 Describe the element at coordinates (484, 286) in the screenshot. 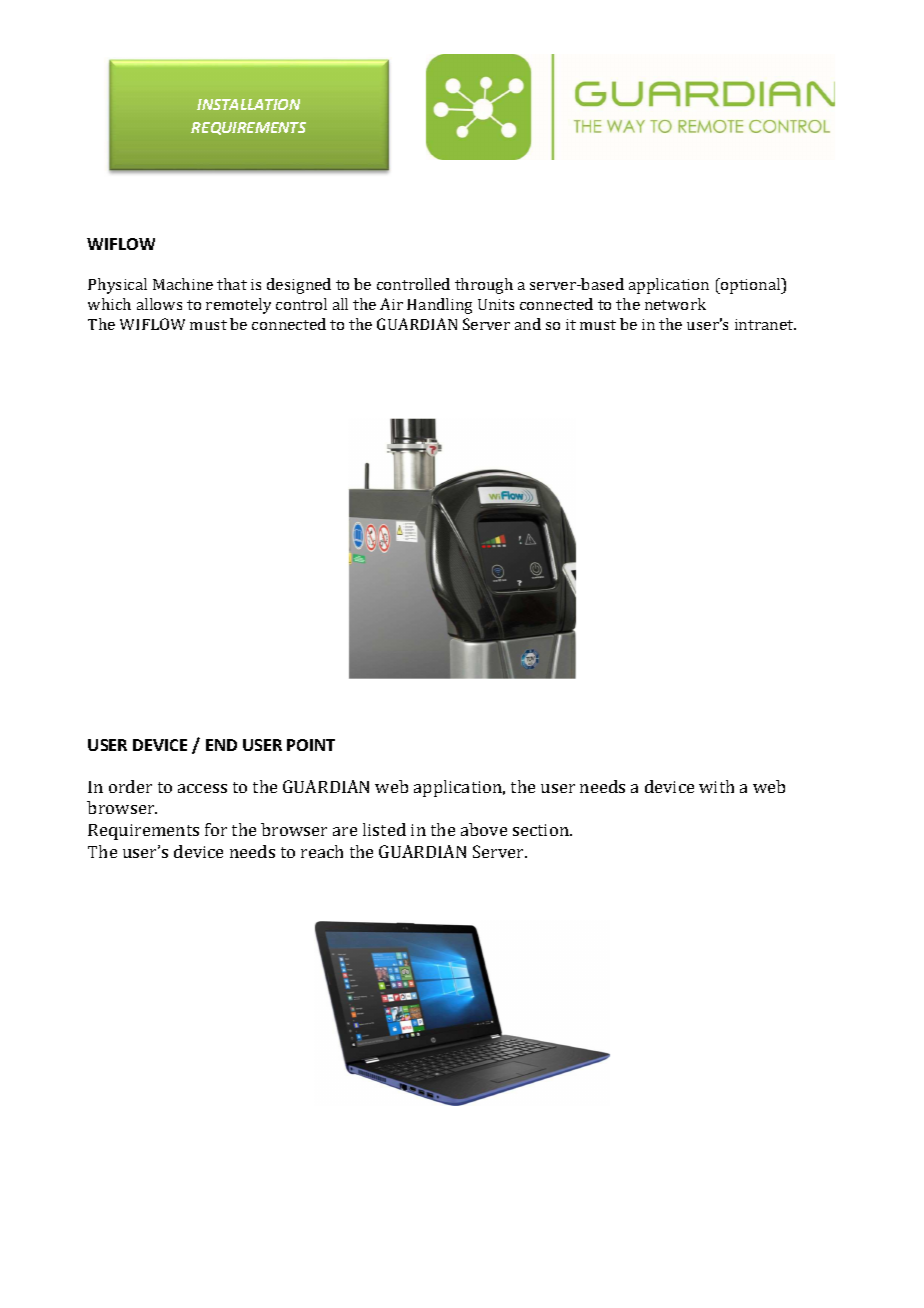

I see `through` at that location.
